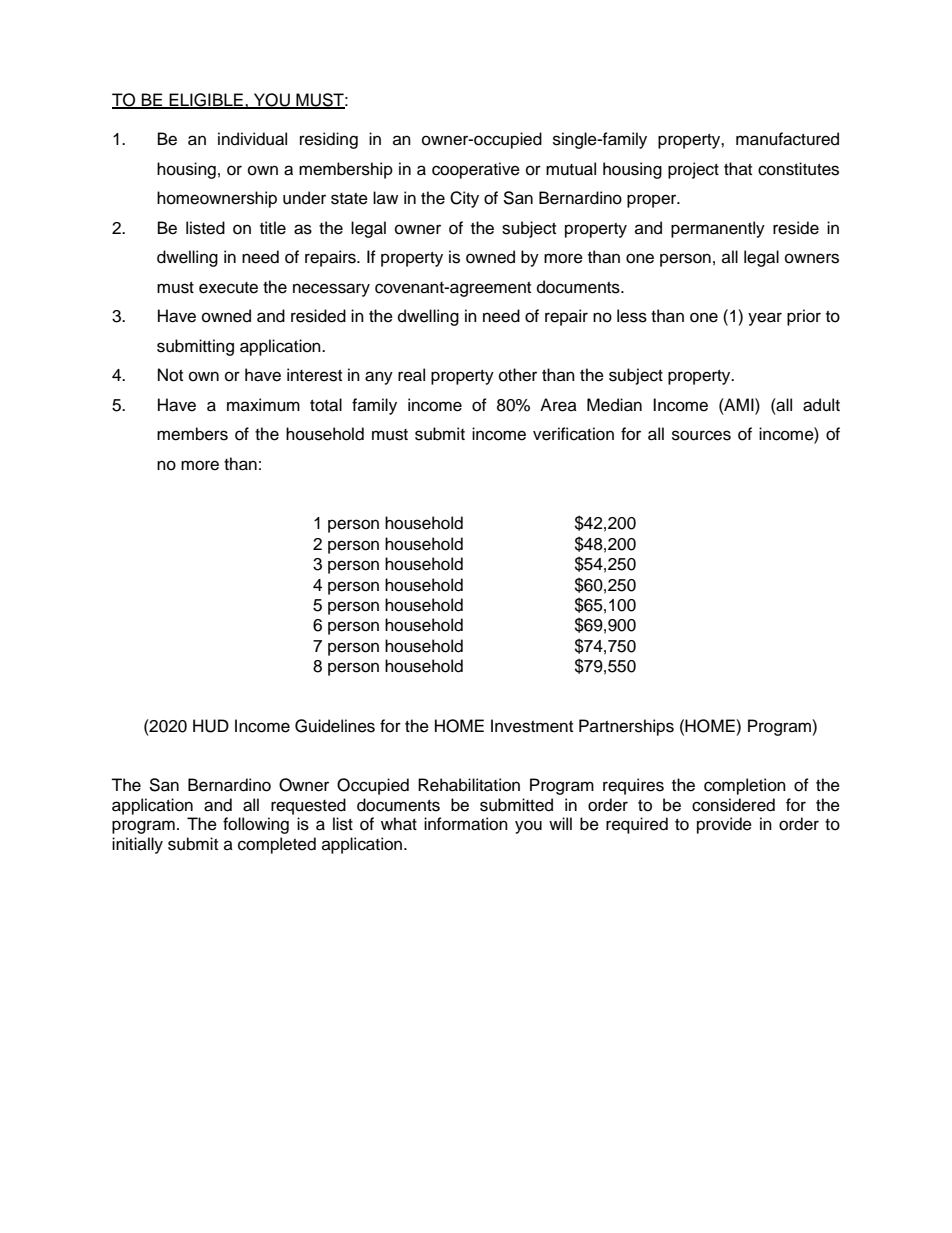 This screenshot has height=1233, width=952. Describe the element at coordinates (170, 375) in the screenshot. I see `Not` at that location.
